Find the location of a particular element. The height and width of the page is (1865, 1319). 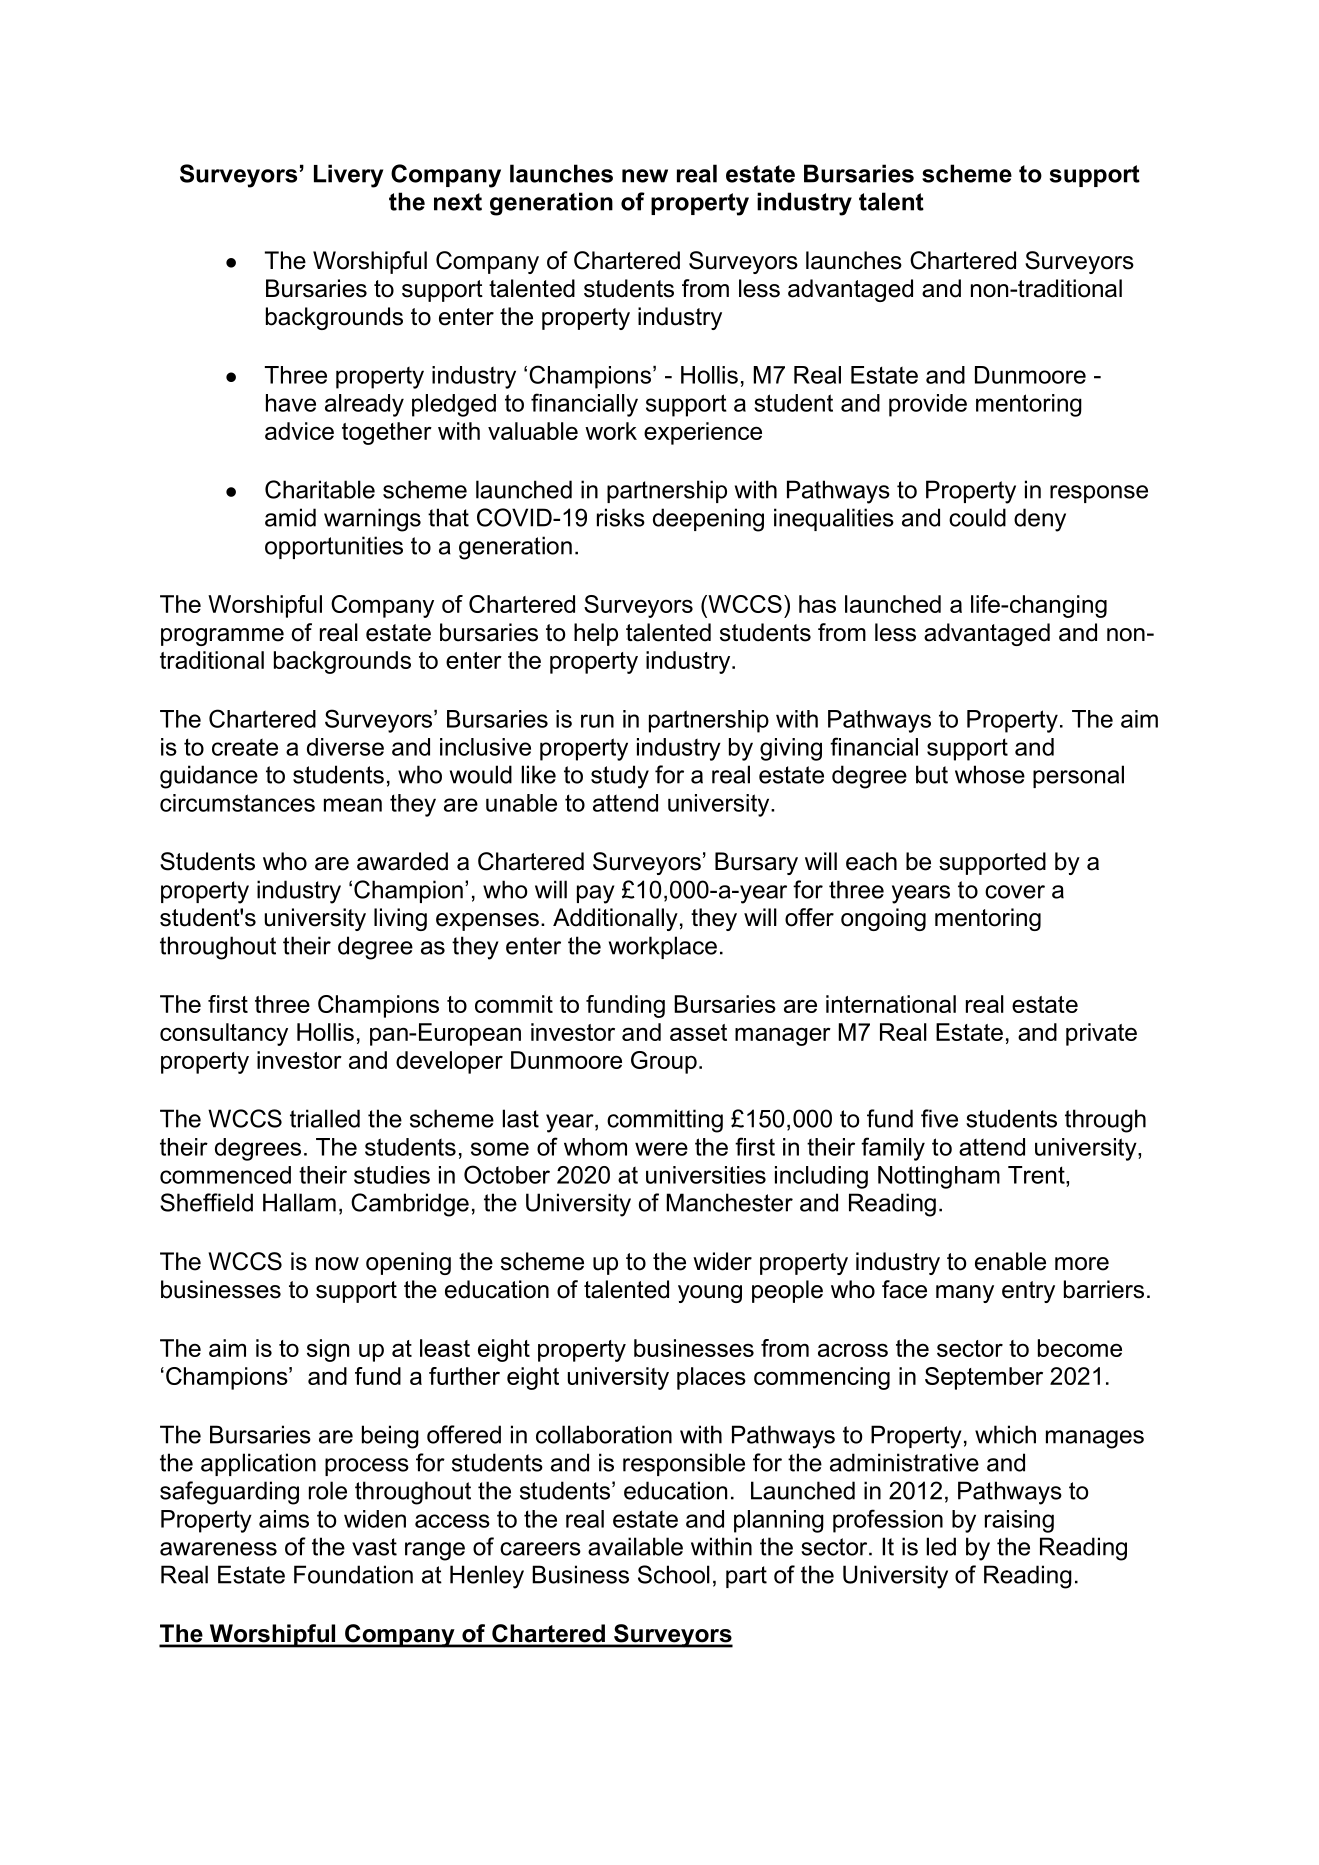

help is located at coordinates (596, 634).
